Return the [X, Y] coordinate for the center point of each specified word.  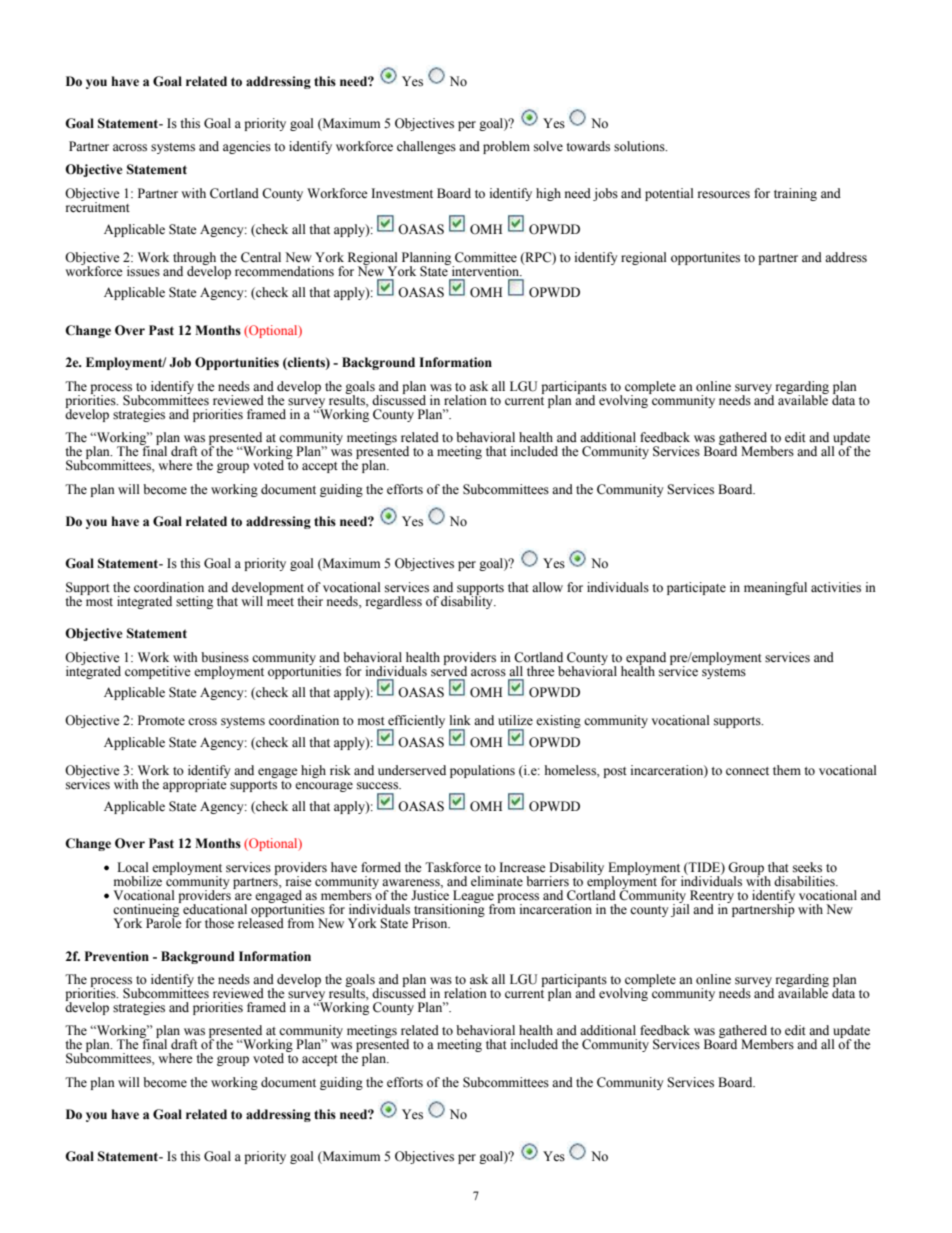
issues [143, 271]
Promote [161, 720]
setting [194, 602]
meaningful [775, 588]
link [460, 720]
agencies [247, 147]
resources [724, 195]
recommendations [284, 271]
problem [506, 147]
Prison [431, 923]
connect [747, 771]
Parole [164, 922]
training [795, 194]
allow [547, 587]
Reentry [711, 897]
